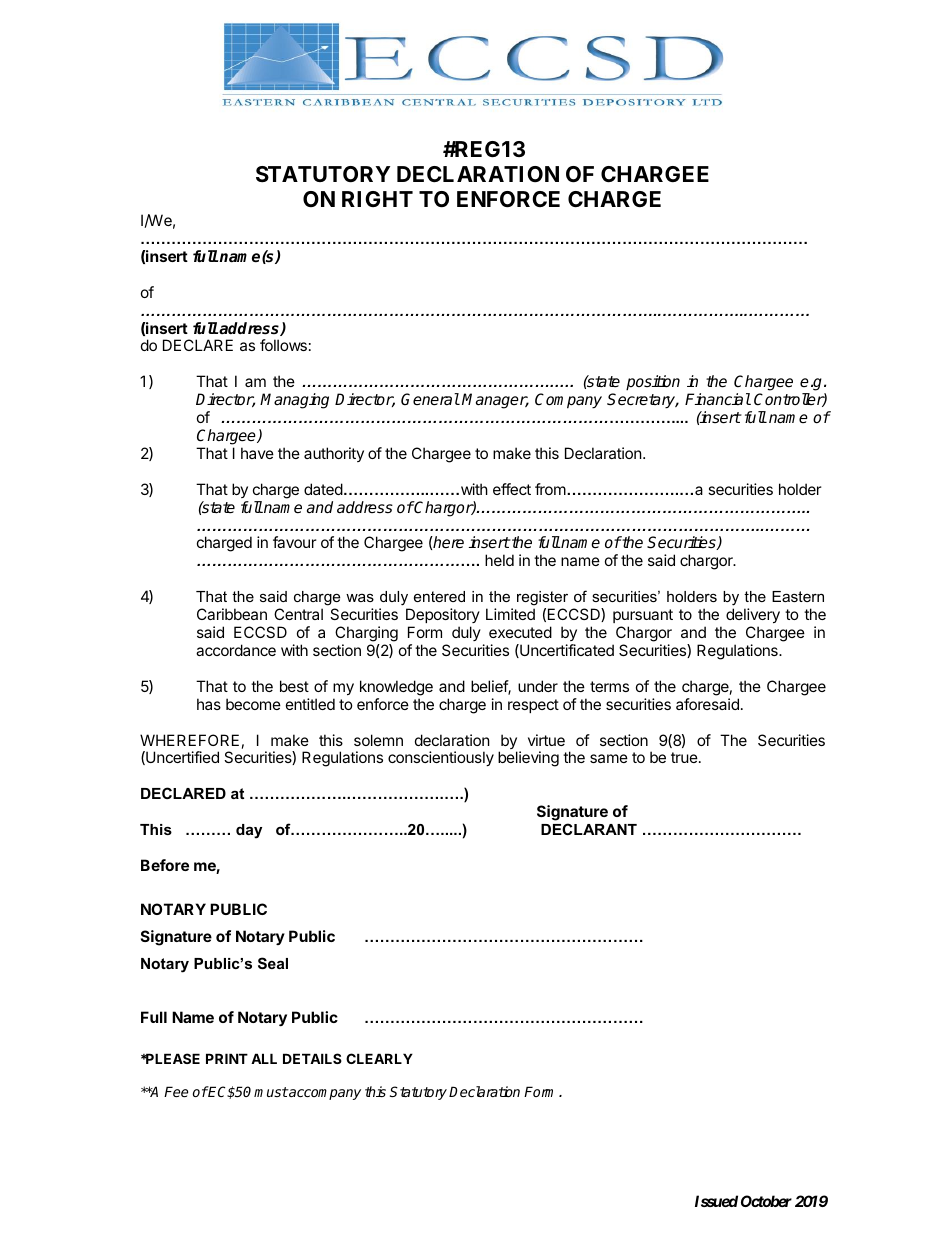 The height and width of the screenshot is (1233, 952). What do you see at coordinates (716, 1201) in the screenshot?
I see `Issued` at bounding box center [716, 1201].
